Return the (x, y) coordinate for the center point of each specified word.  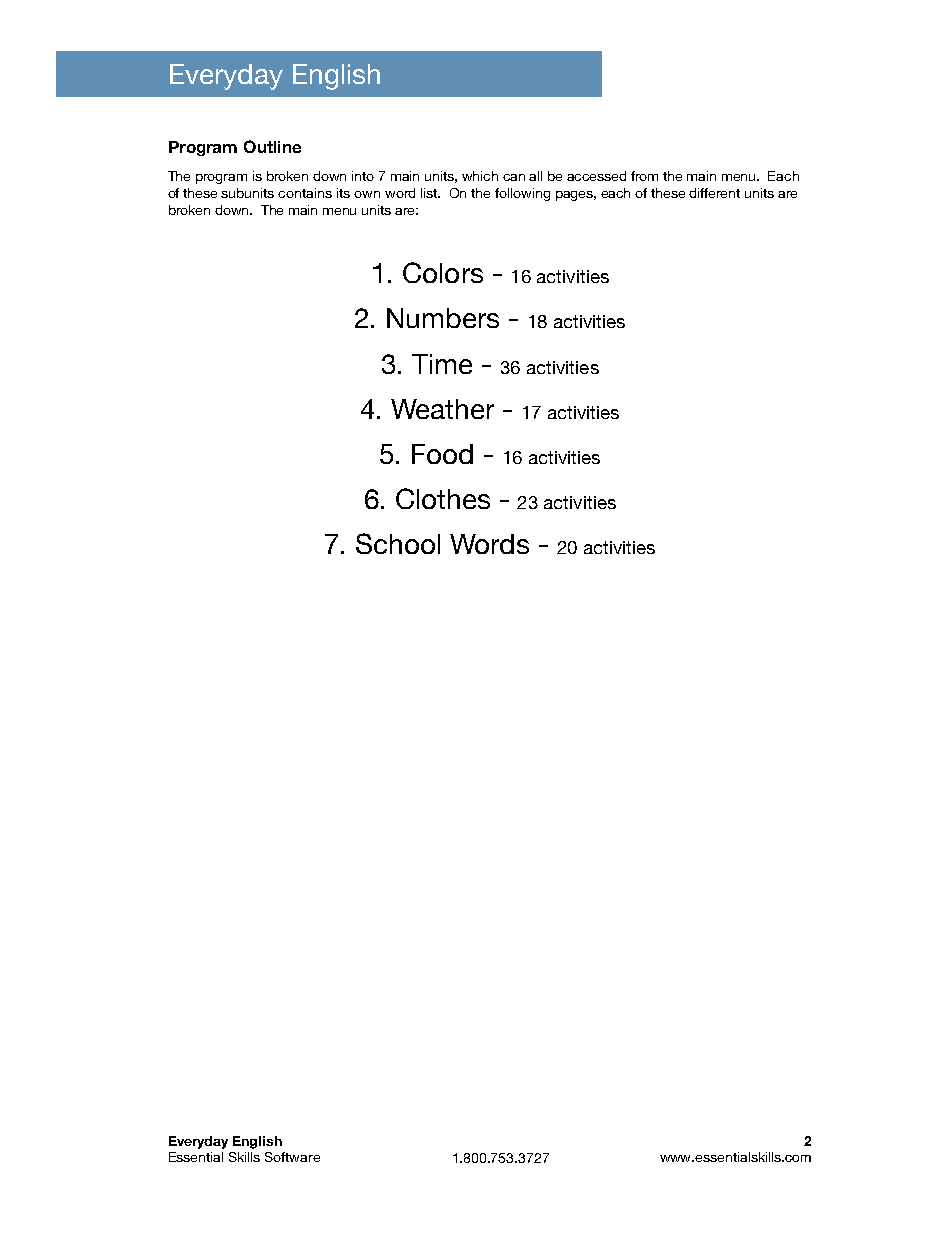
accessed (596, 176)
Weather (442, 409)
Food (442, 454)
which (480, 176)
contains (305, 193)
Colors (443, 272)
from (644, 176)
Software (292, 1157)
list (430, 193)
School (398, 543)
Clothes (443, 498)
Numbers (443, 318)
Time (442, 364)
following (522, 194)
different (714, 193)
